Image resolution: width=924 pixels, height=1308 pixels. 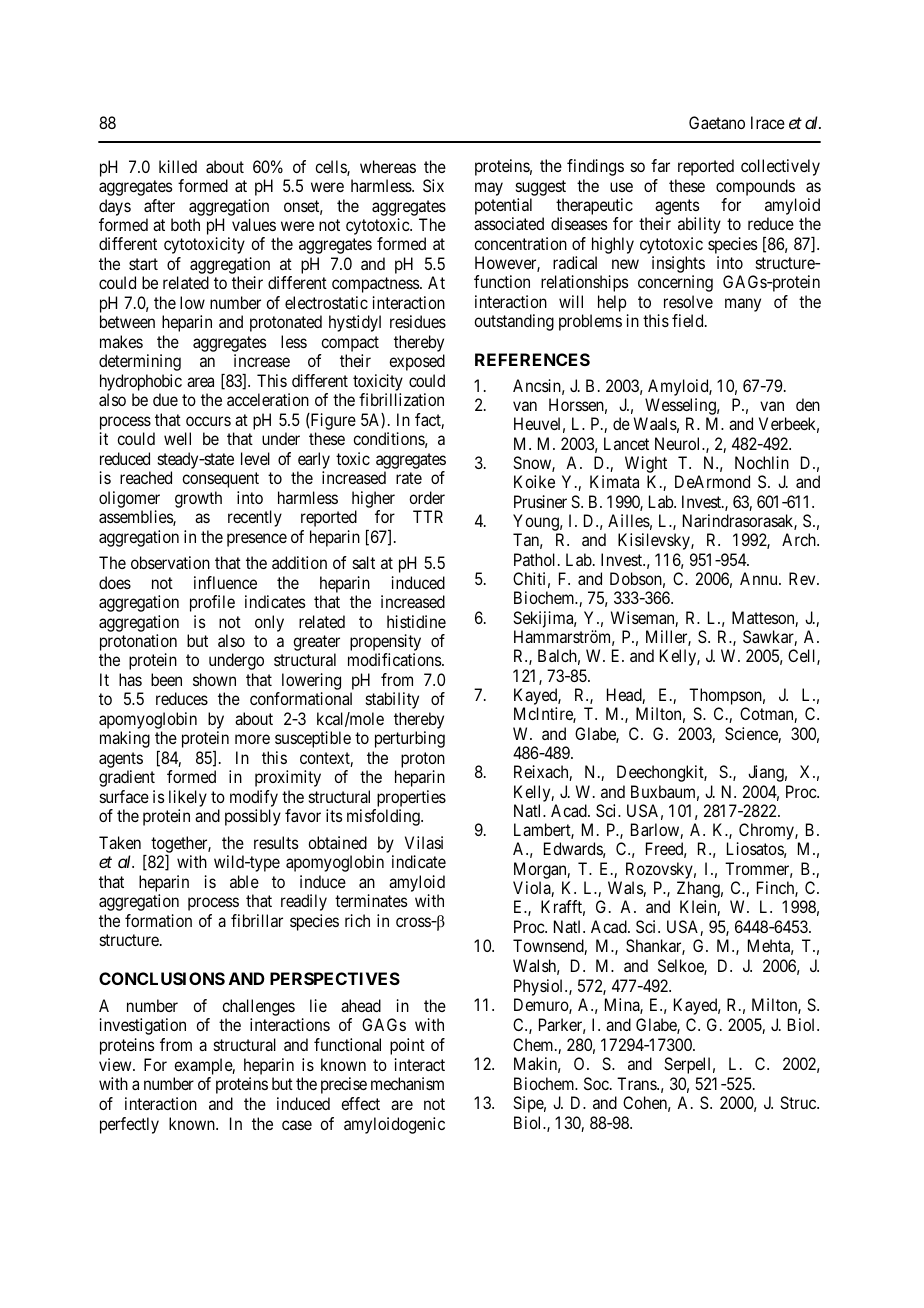 What do you see at coordinates (755, 187) in the document?
I see `compounds` at bounding box center [755, 187].
